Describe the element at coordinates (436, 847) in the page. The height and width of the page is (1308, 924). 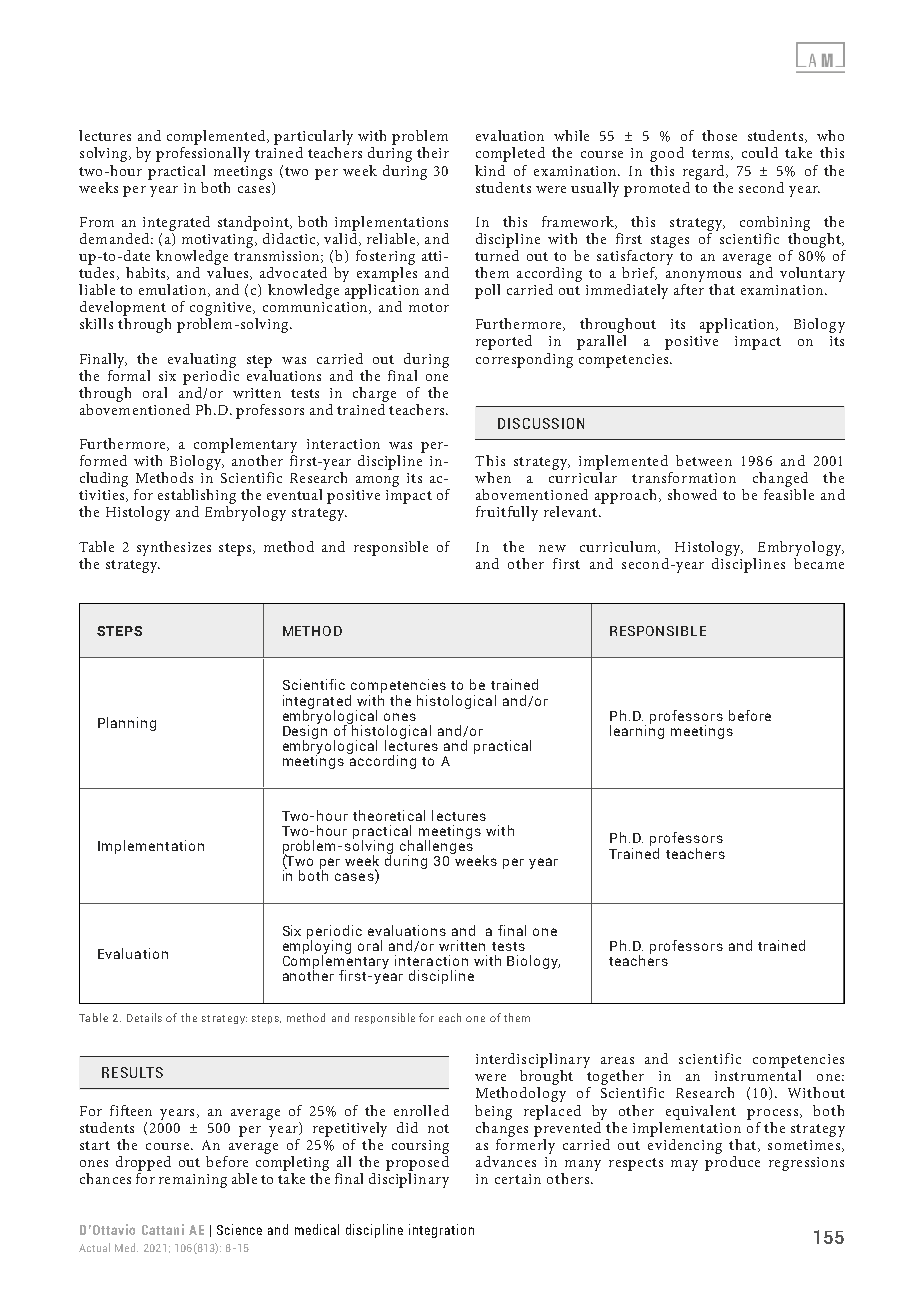
I see `challenges` at that location.
